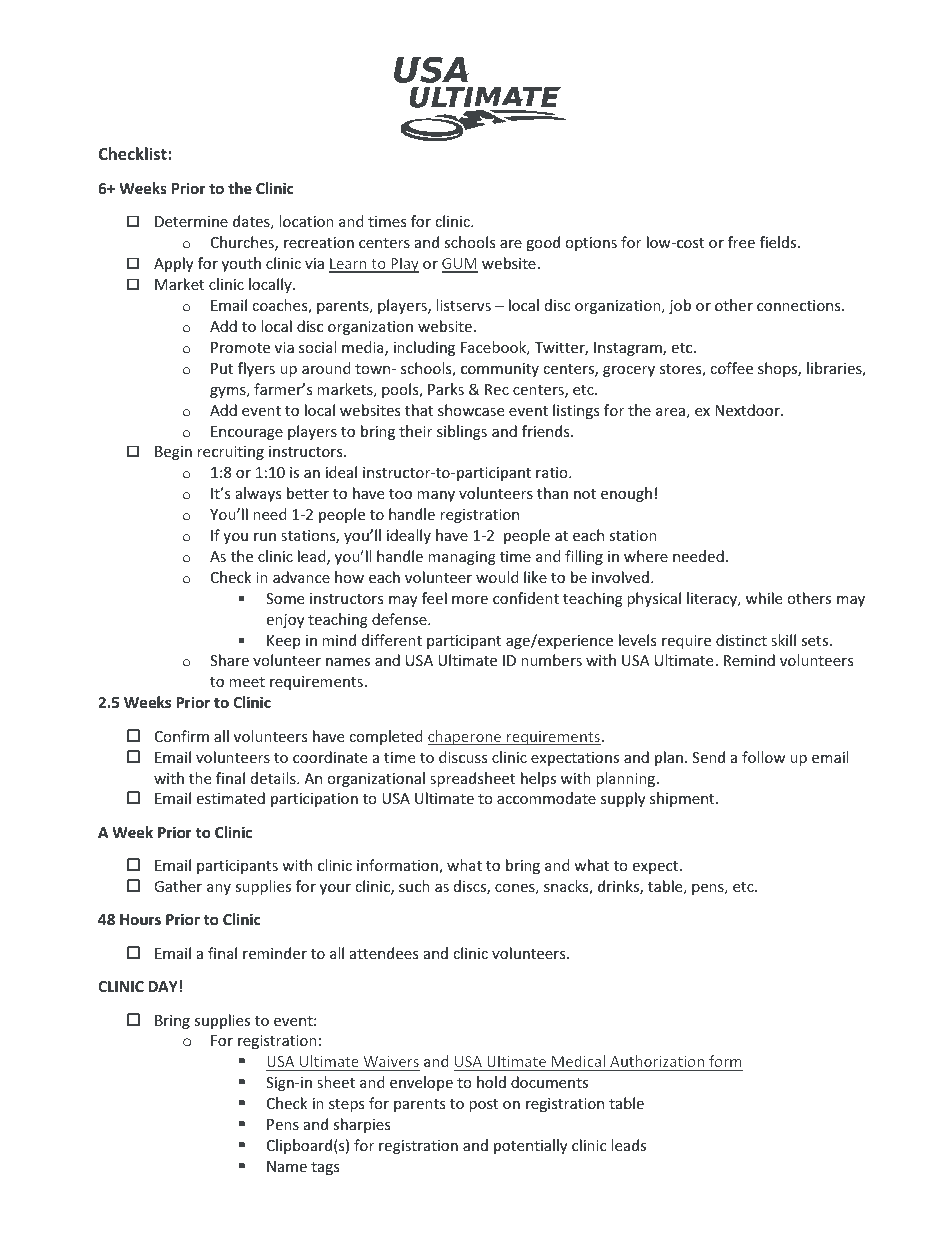 The height and width of the image is (1233, 952). I want to click on free, so click(741, 242).
